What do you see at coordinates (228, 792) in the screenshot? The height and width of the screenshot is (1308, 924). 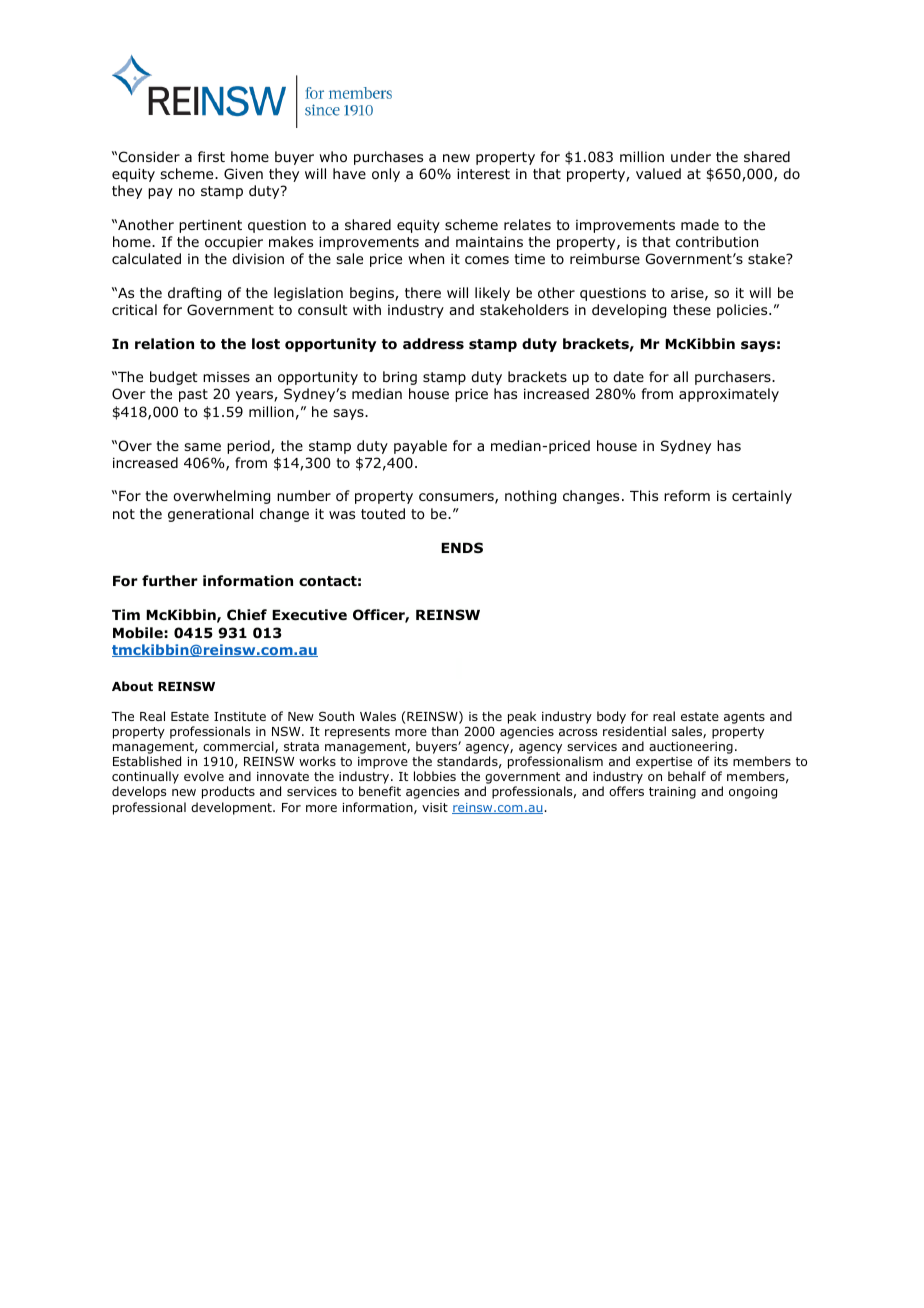 I see `products` at bounding box center [228, 792].
